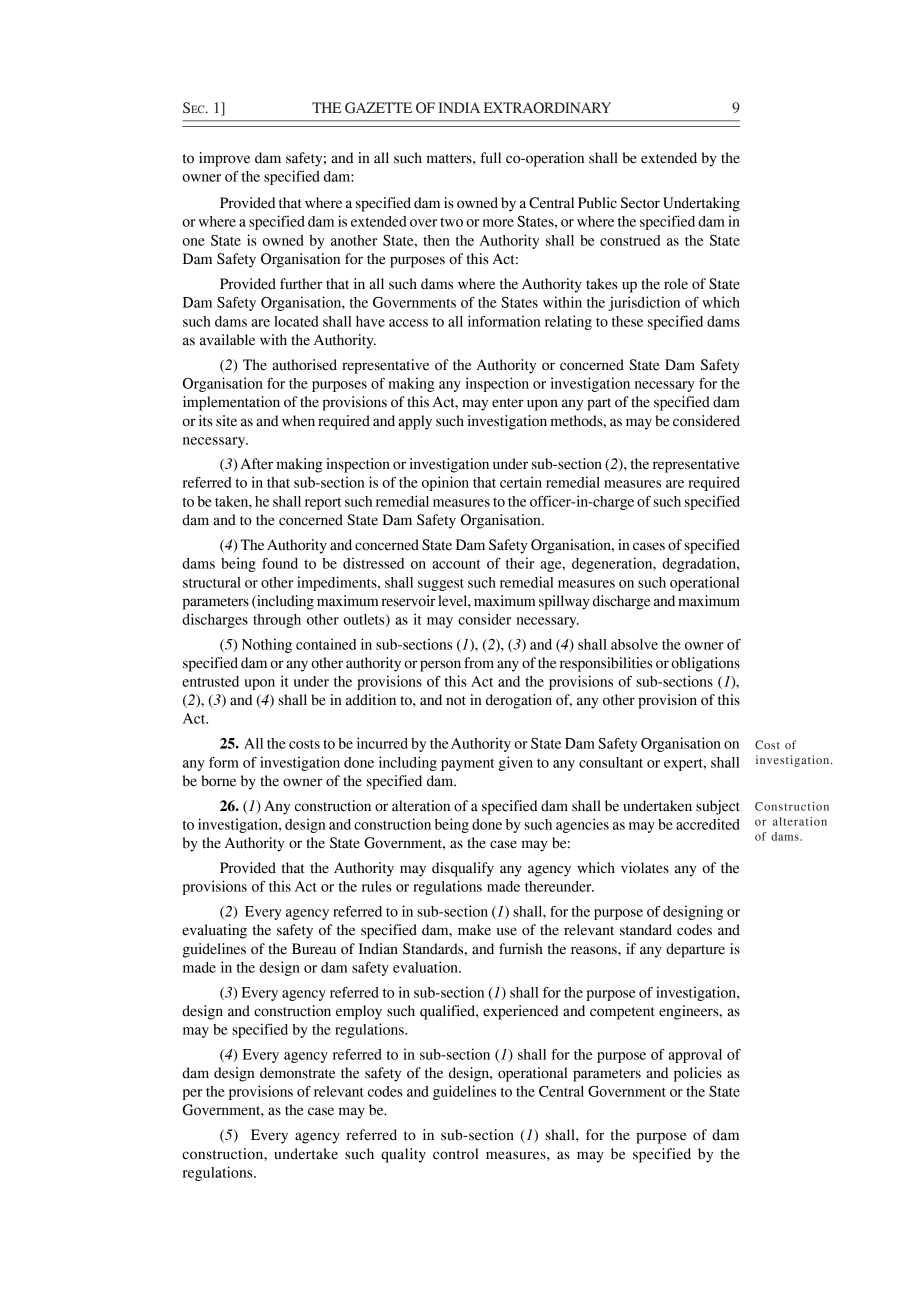 Image resolution: width=924 pixels, height=1308 pixels. What do you see at coordinates (297, 1073) in the document?
I see `demonstrate` at bounding box center [297, 1073].
